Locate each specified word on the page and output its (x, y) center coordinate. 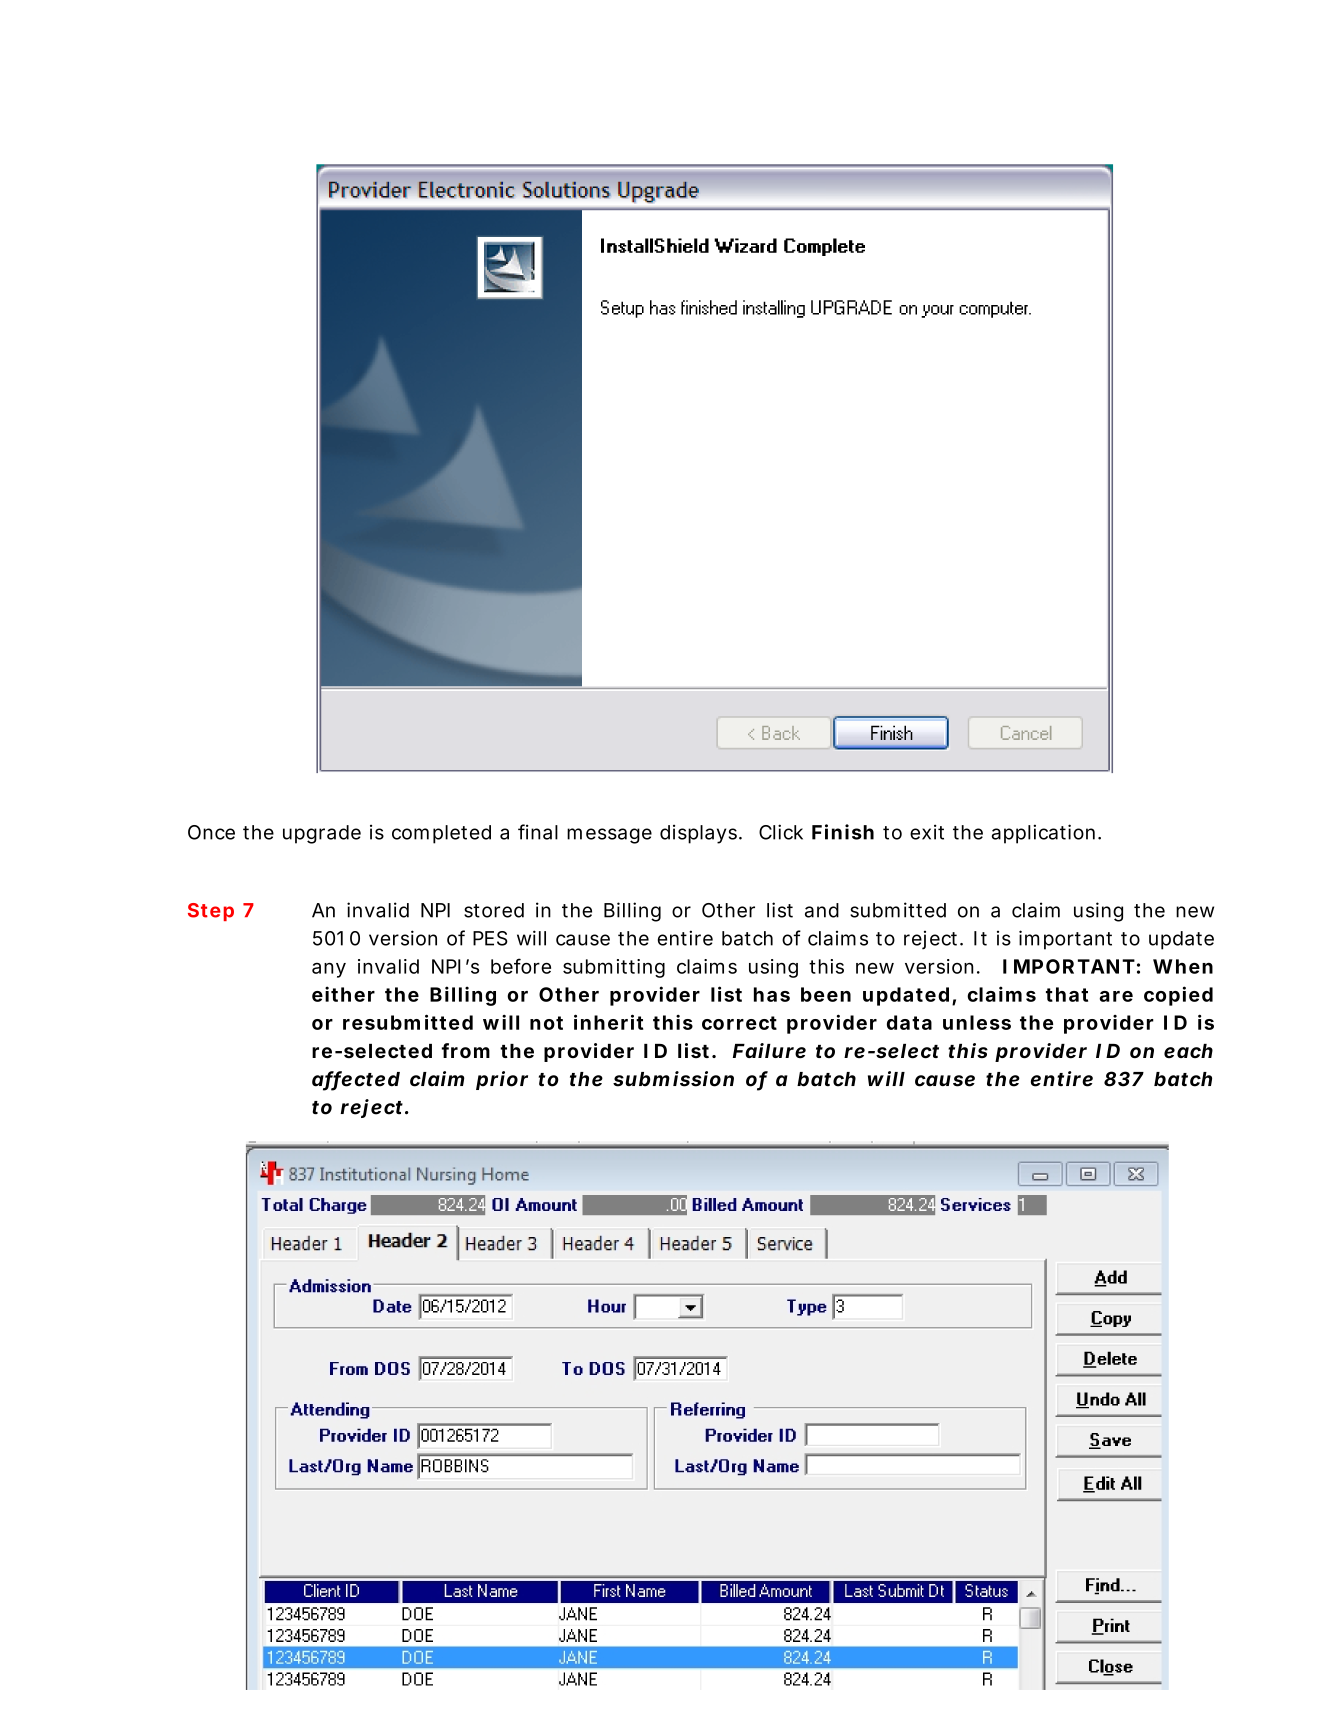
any (329, 970)
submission (673, 1079)
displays (701, 834)
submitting (614, 968)
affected (356, 1080)
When (1183, 966)
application (1046, 834)
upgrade (322, 834)
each (1188, 1051)
